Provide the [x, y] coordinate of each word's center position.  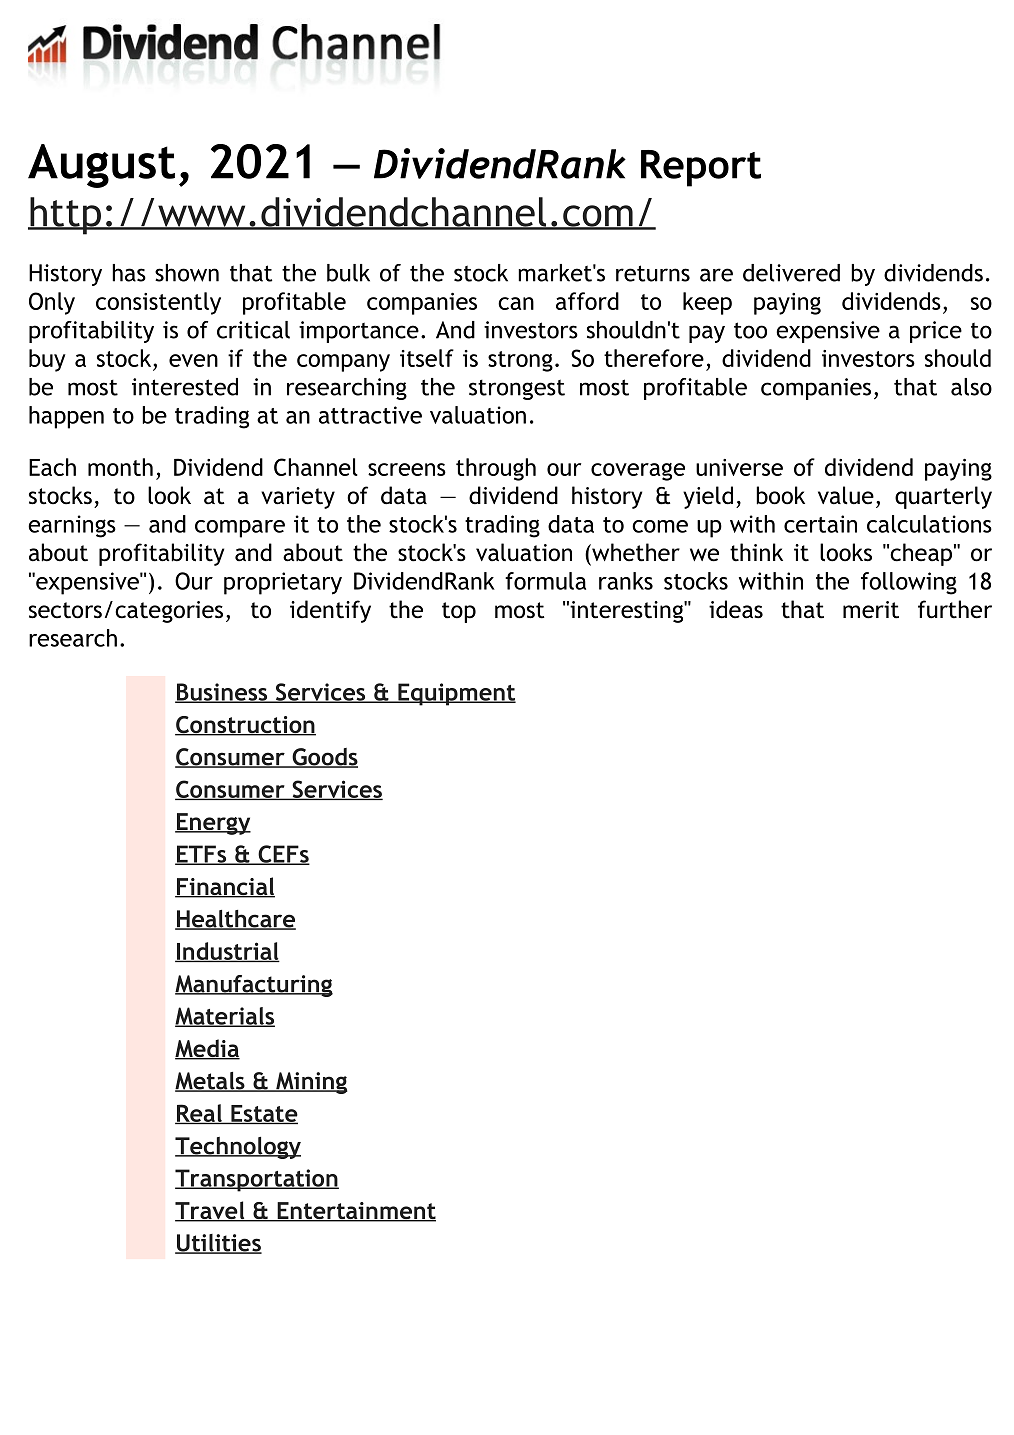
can [516, 303]
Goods [324, 758]
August [101, 166]
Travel [211, 1211]
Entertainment [355, 1212]
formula [545, 581]
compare [240, 529]
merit [871, 610]
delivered [791, 273]
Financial [225, 887]
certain [820, 524]
